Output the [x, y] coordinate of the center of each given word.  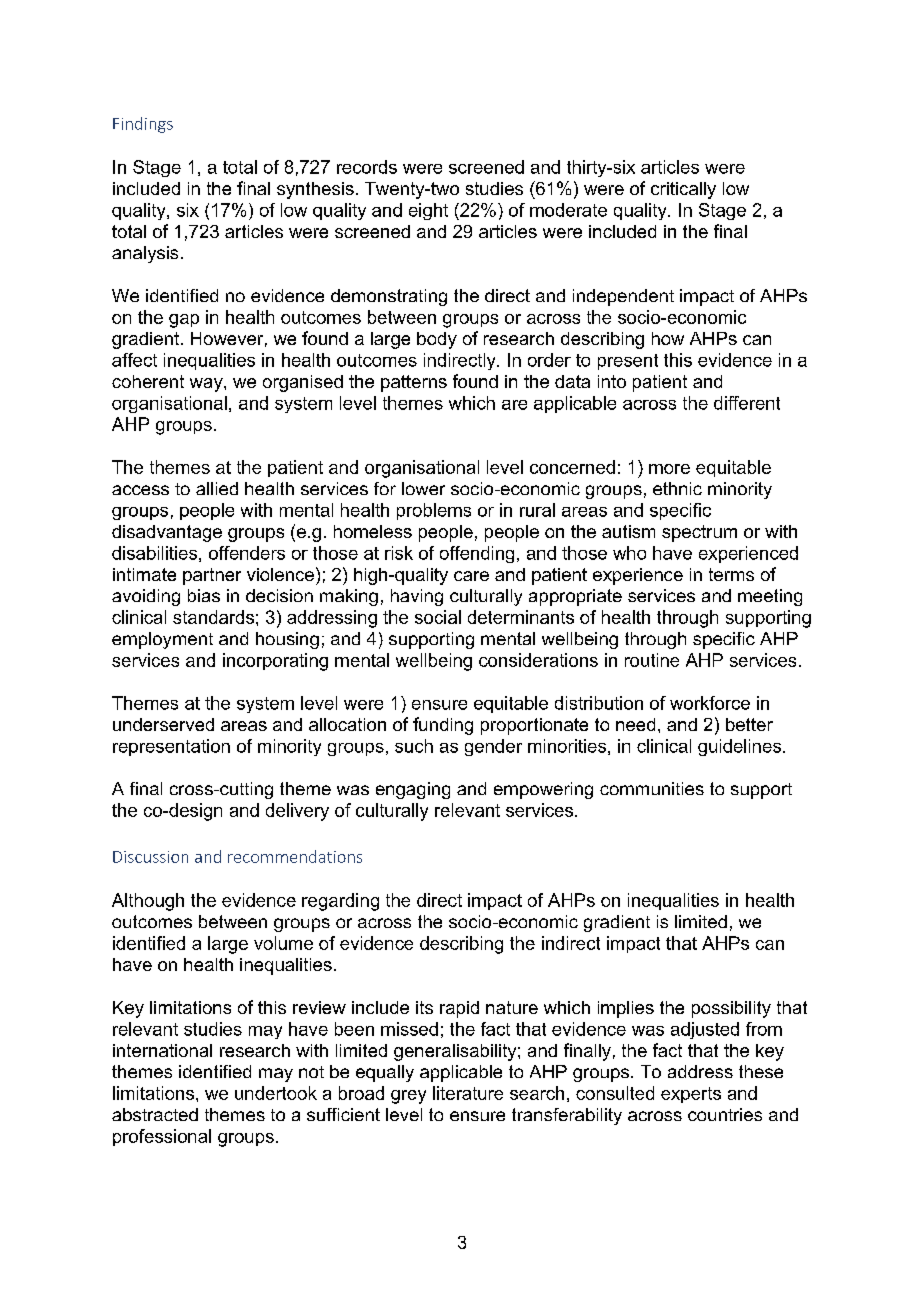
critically [683, 190]
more [669, 469]
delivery [297, 812]
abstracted [155, 1114]
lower [423, 488]
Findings [143, 125]
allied [217, 488]
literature [468, 1093]
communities [652, 788]
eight [428, 211]
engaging [413, 790]
